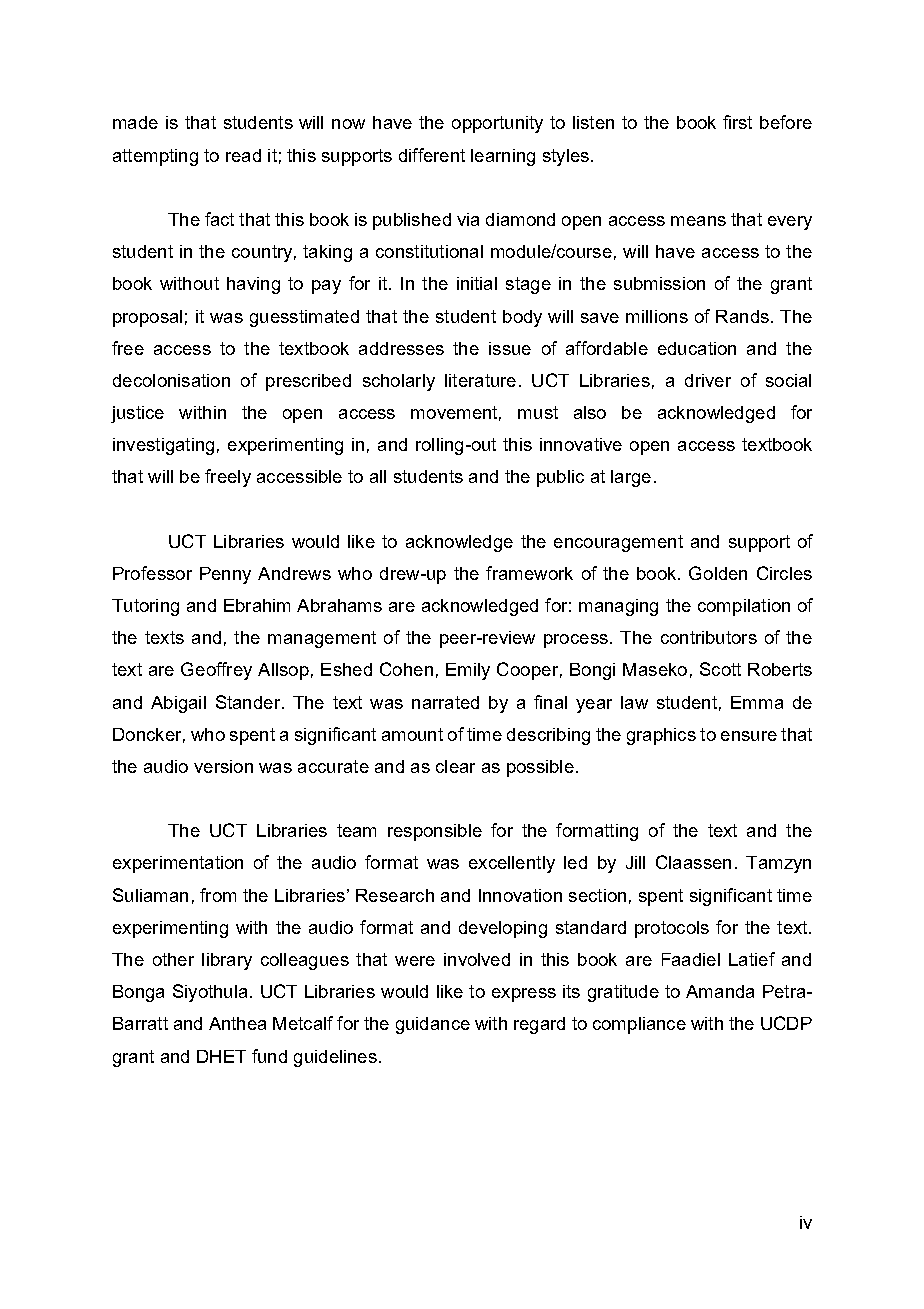 Image resolution: width=924 pixels, height=1309 pixels. I want to click on different, so click(432, 155).
